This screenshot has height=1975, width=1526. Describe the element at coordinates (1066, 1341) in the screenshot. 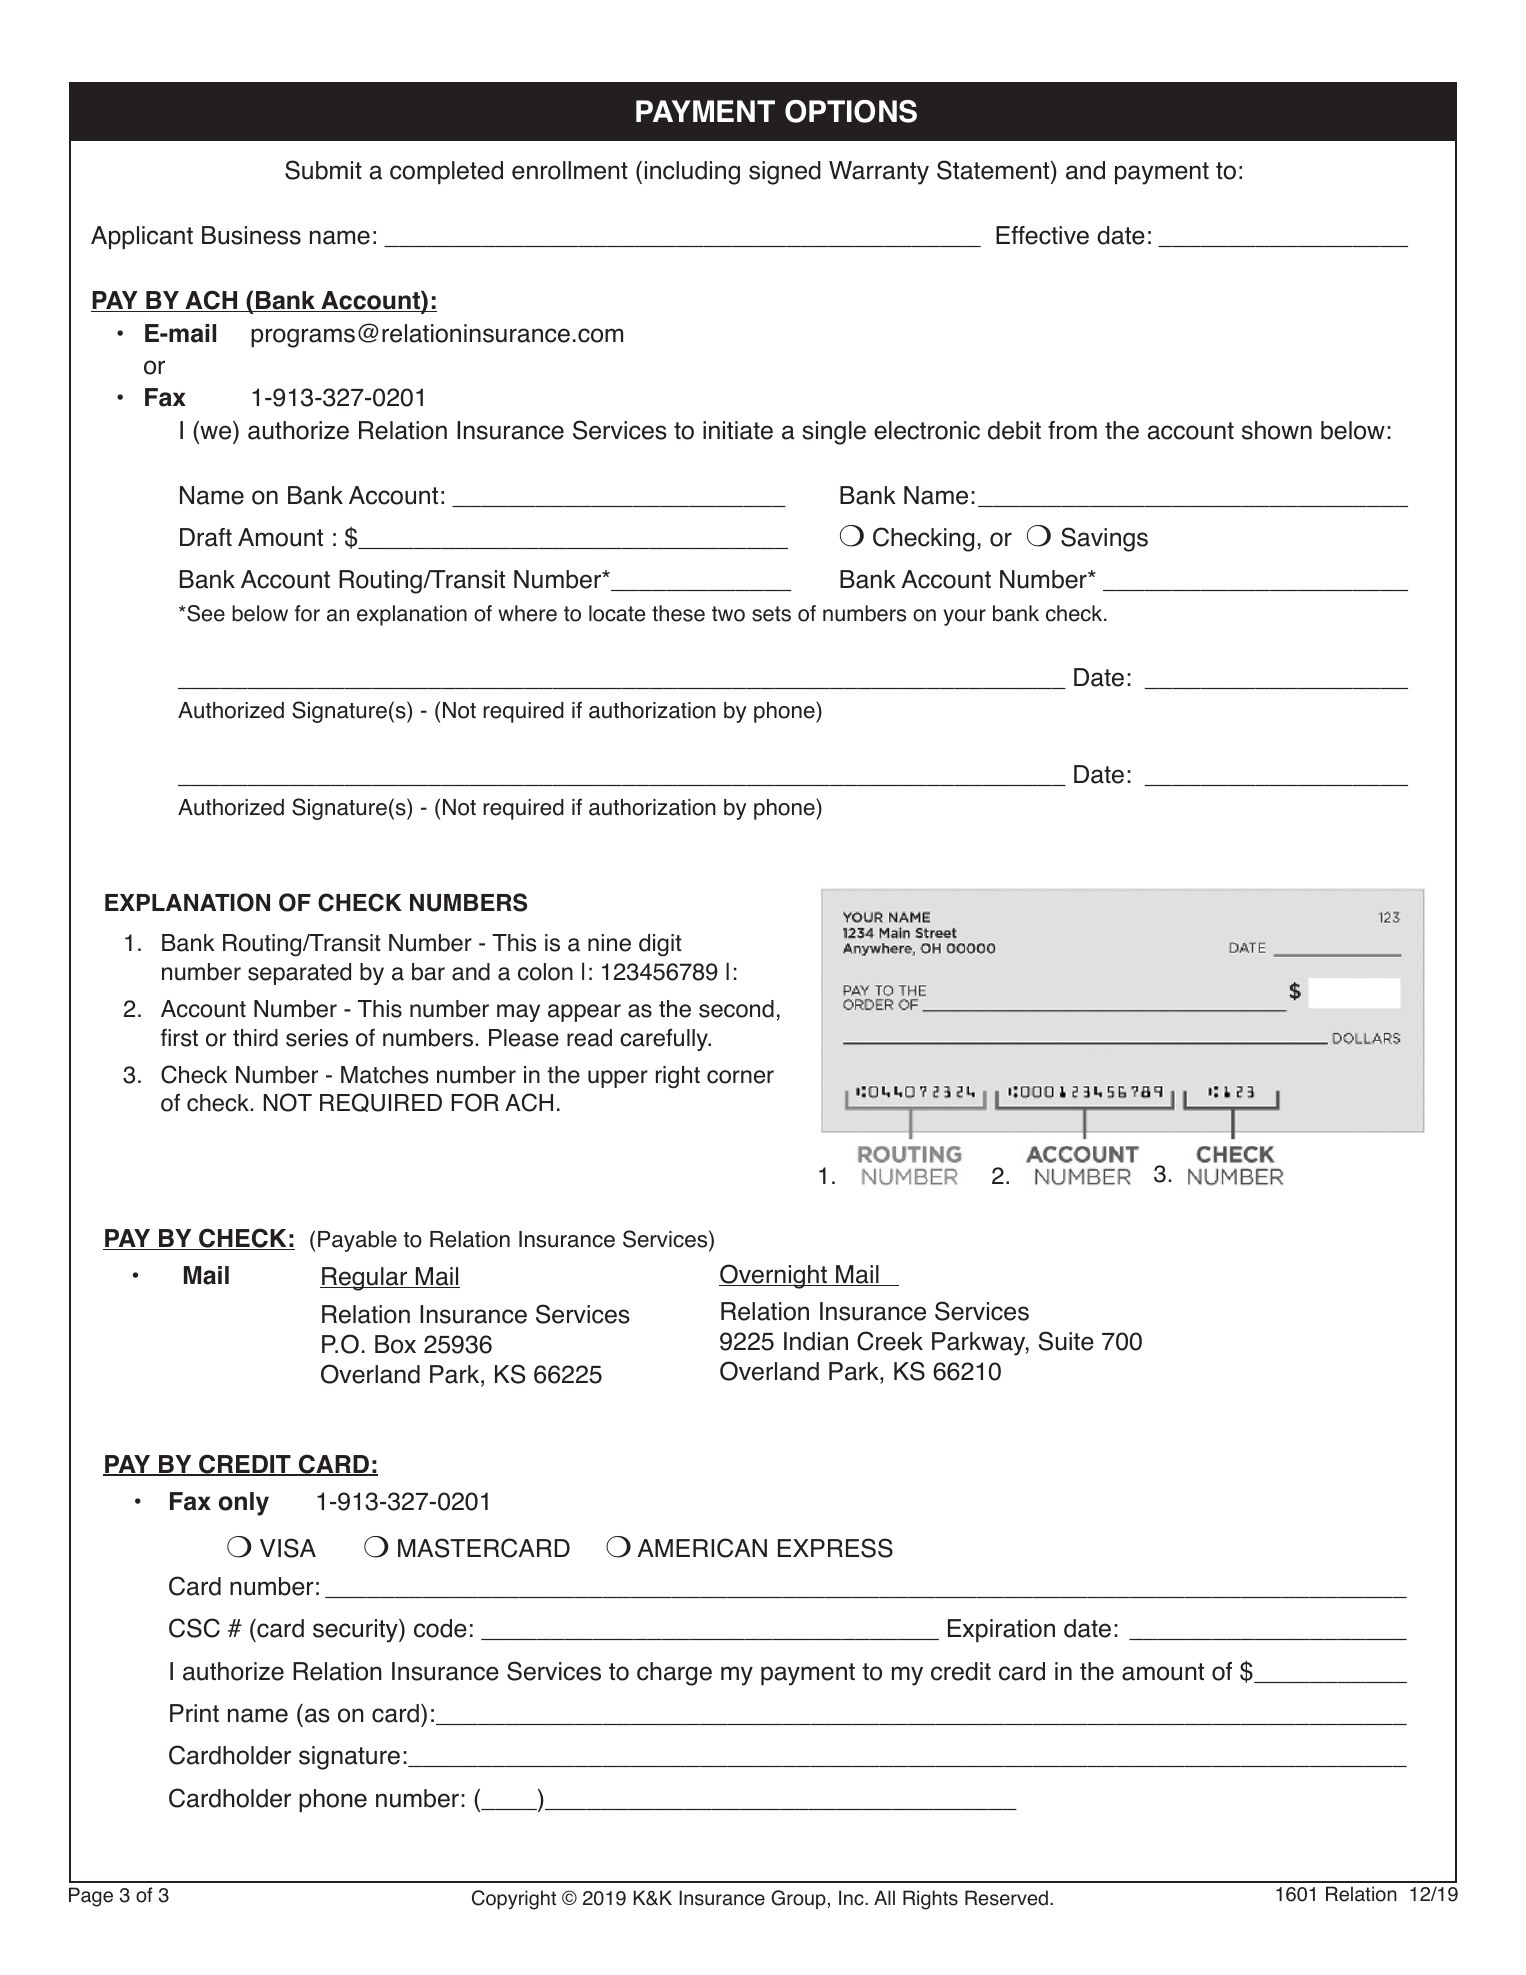

I see `Suite` at that location.
